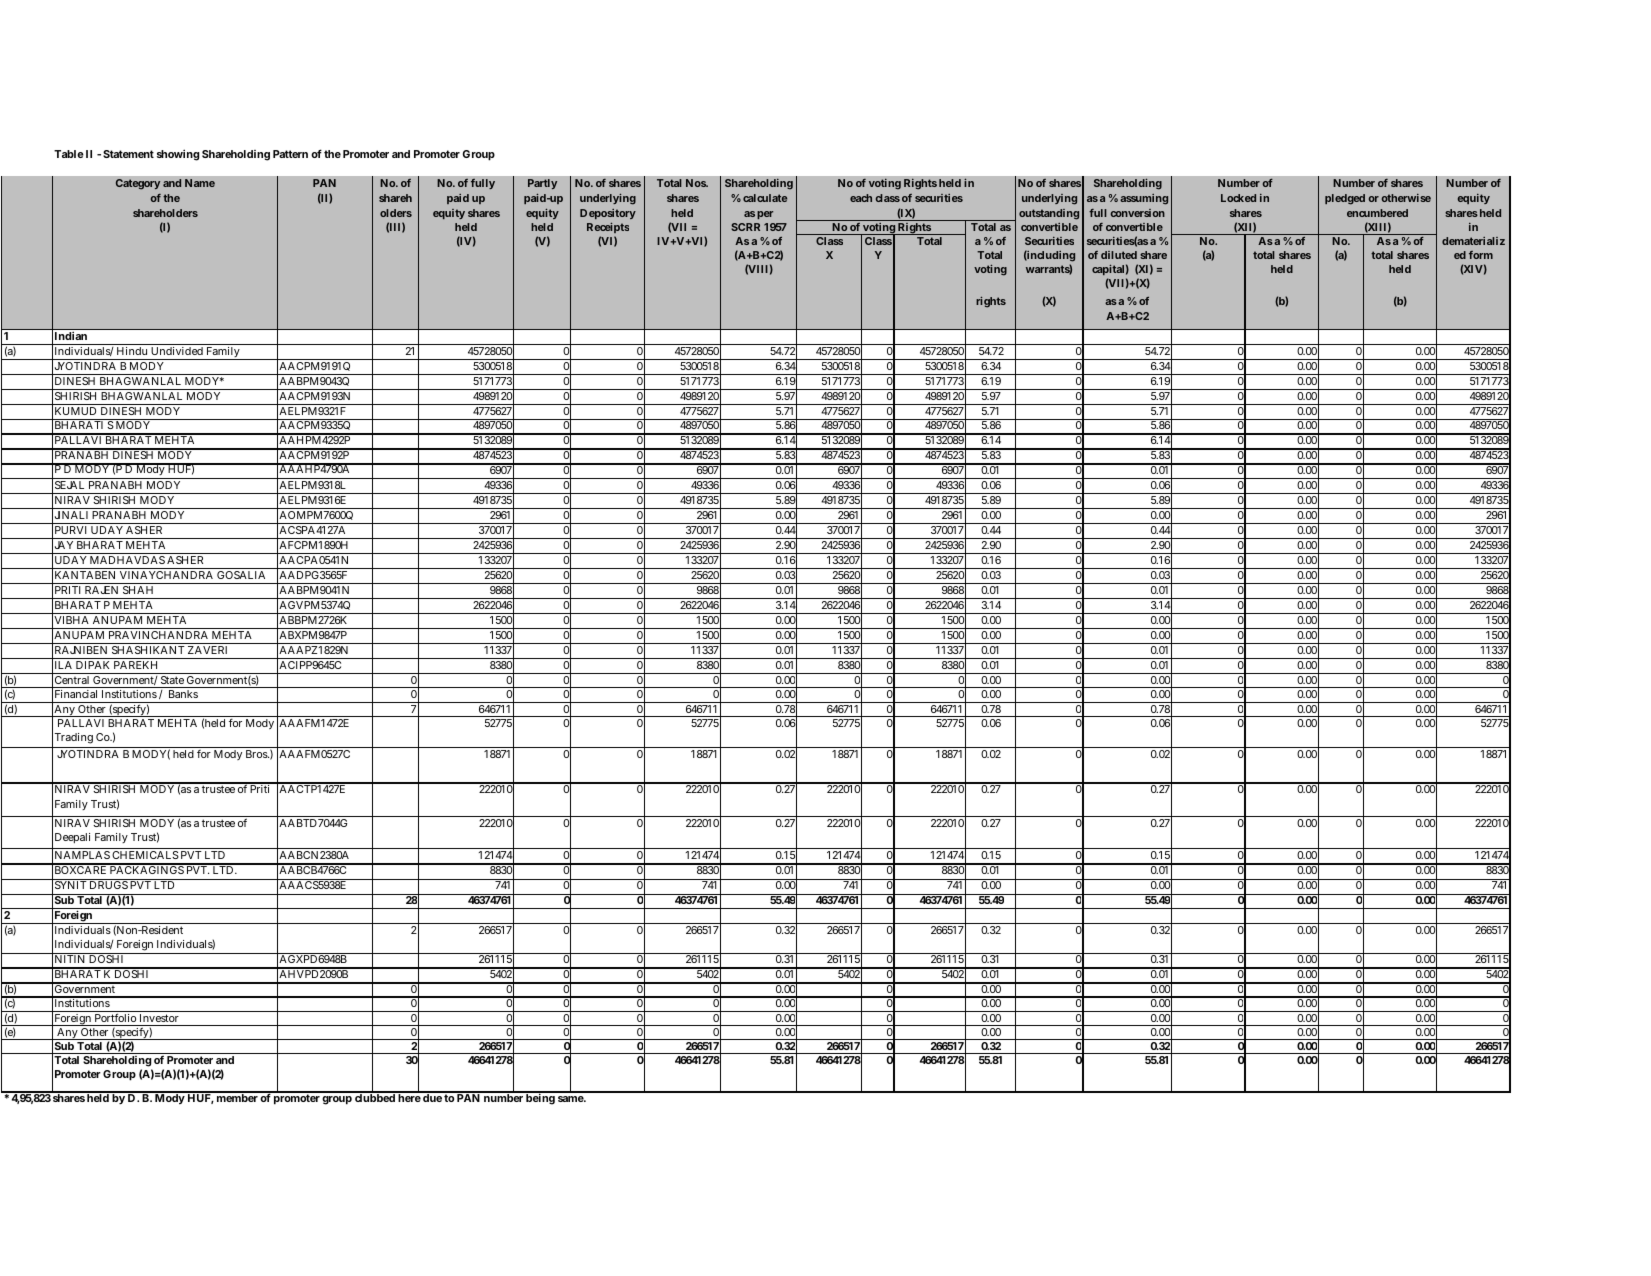 This screenshot has width=1651, height=1276. Describe the element at coordinates (572, 1099) in the screenshot. I see `same` at that location.
